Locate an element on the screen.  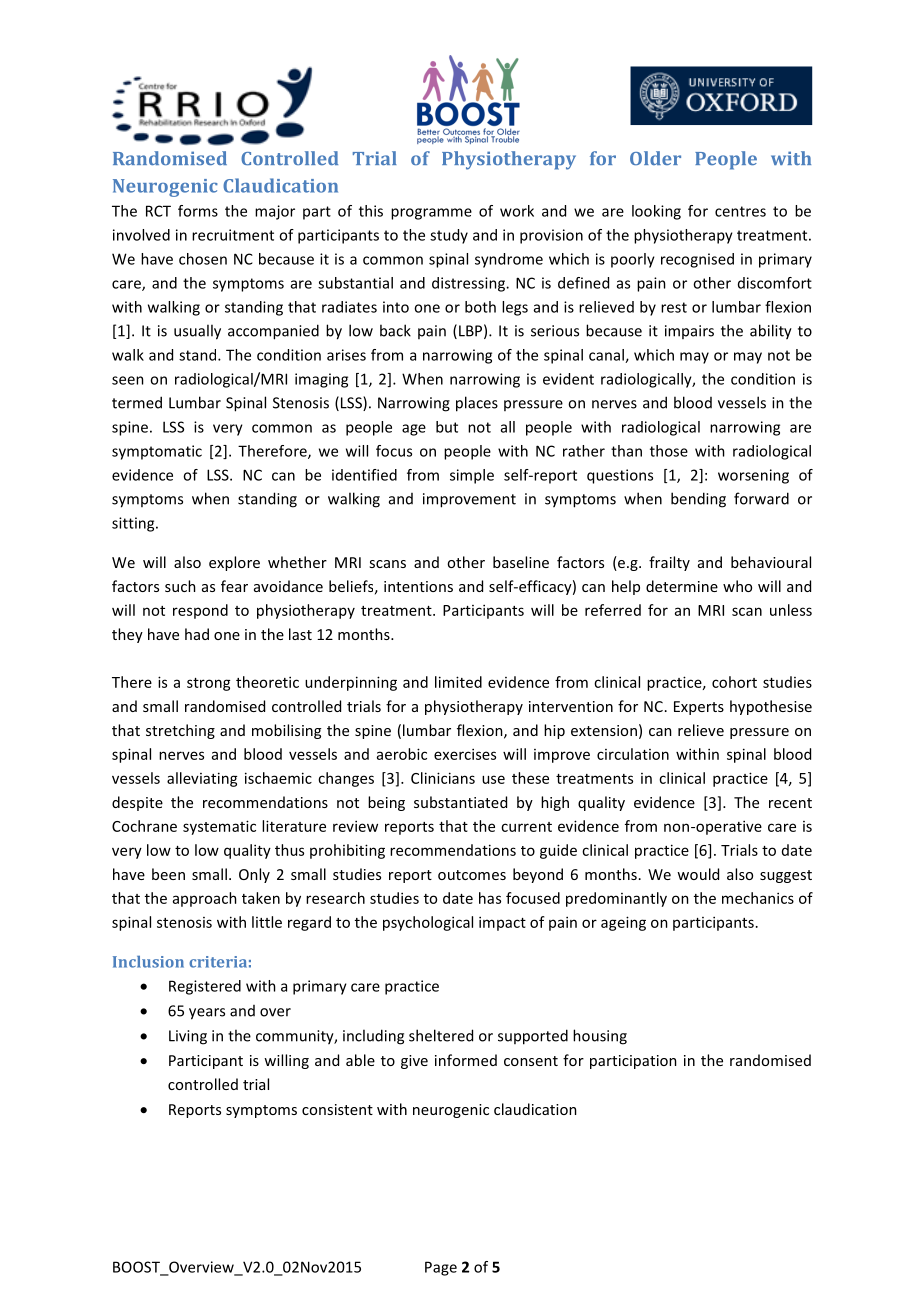
forms is located at coordinates (198, 211).
